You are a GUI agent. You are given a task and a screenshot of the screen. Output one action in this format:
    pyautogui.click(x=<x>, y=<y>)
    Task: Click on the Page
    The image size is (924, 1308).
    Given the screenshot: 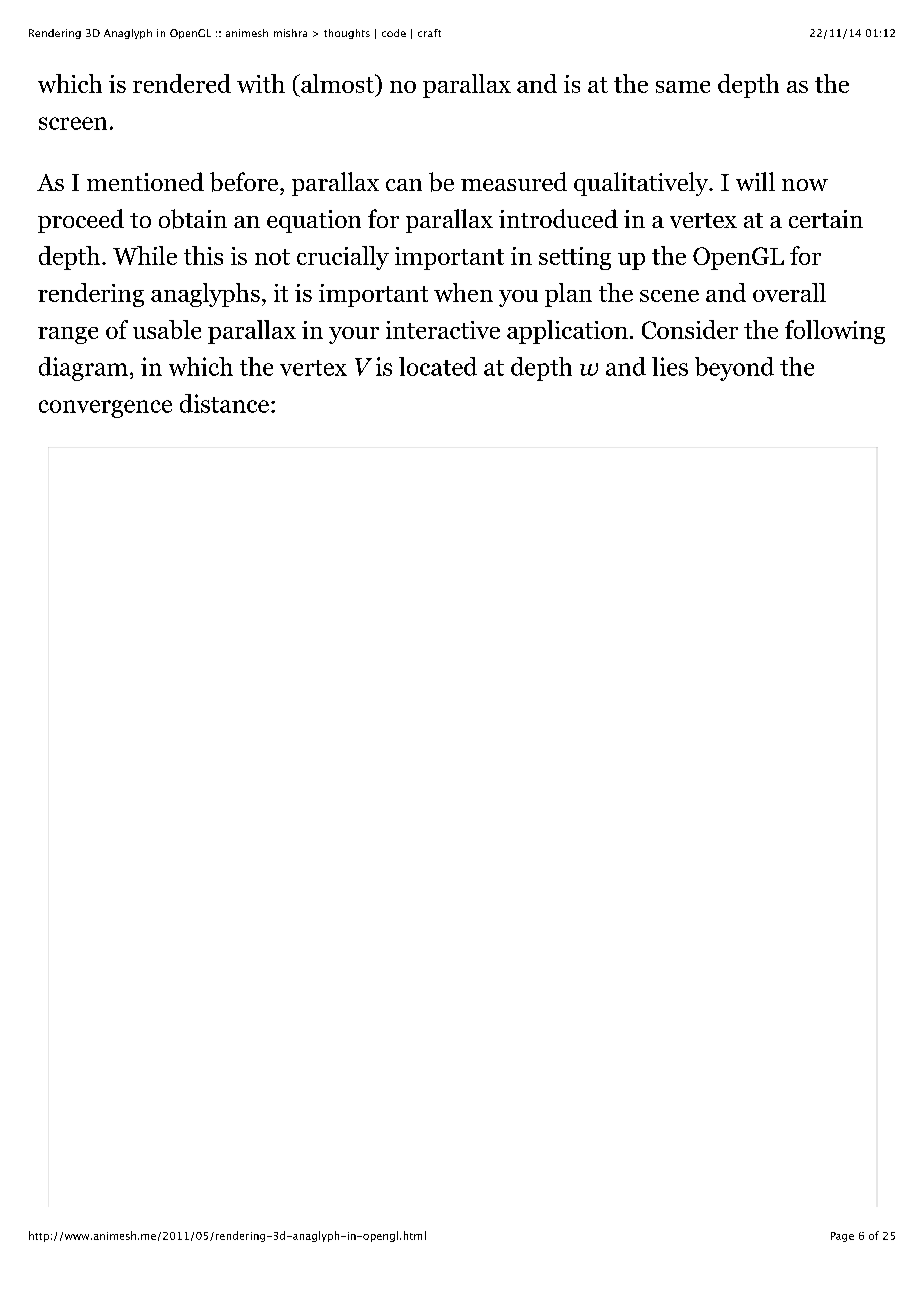 What is the action you would take?
    pyautogui.click(x=842, y=1237)
